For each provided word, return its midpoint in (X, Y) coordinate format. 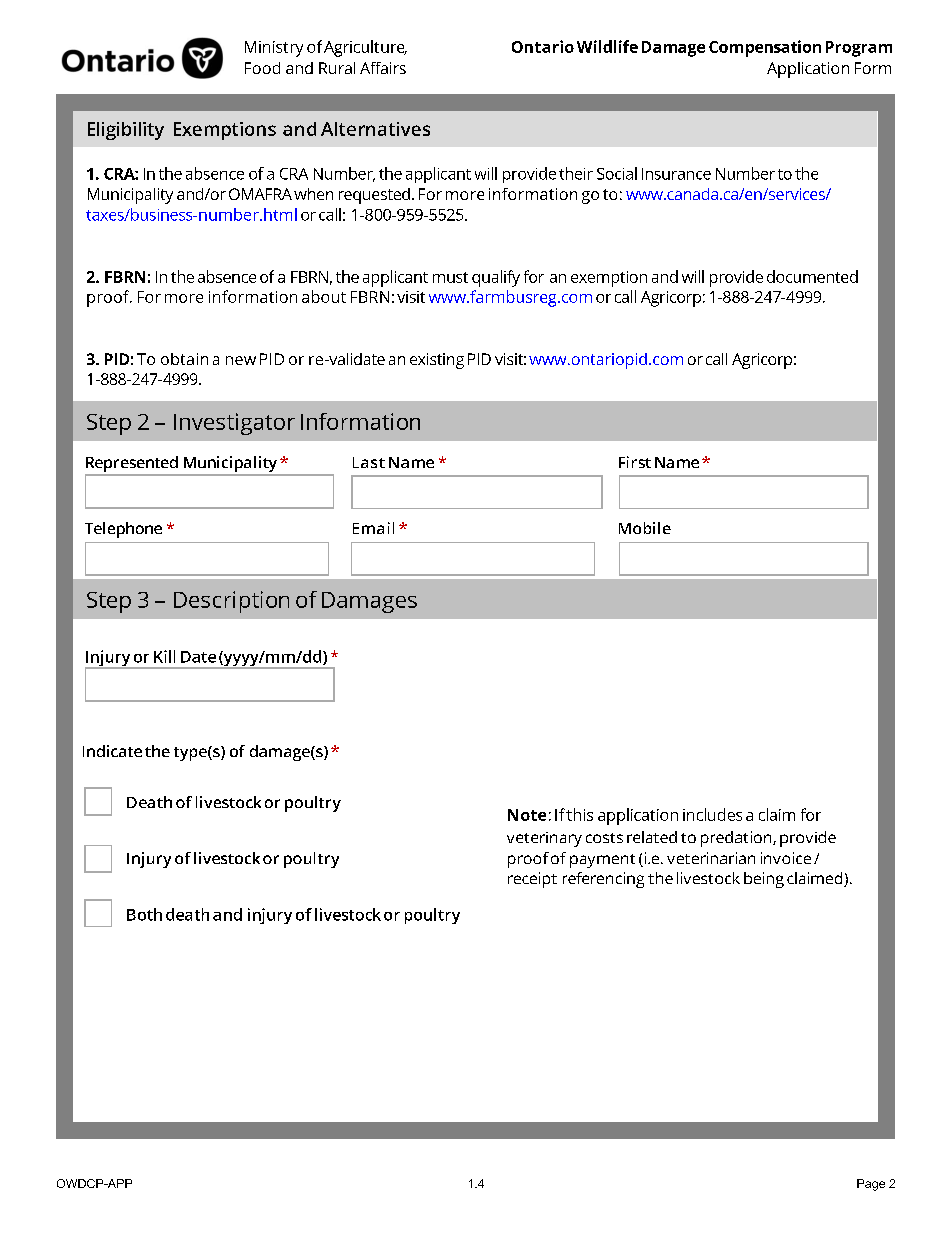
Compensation (765, 48)
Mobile (645, 528)
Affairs (383, 68)
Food (262, 68)
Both (144, 914)
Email (373, 528)
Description (231, 602)
